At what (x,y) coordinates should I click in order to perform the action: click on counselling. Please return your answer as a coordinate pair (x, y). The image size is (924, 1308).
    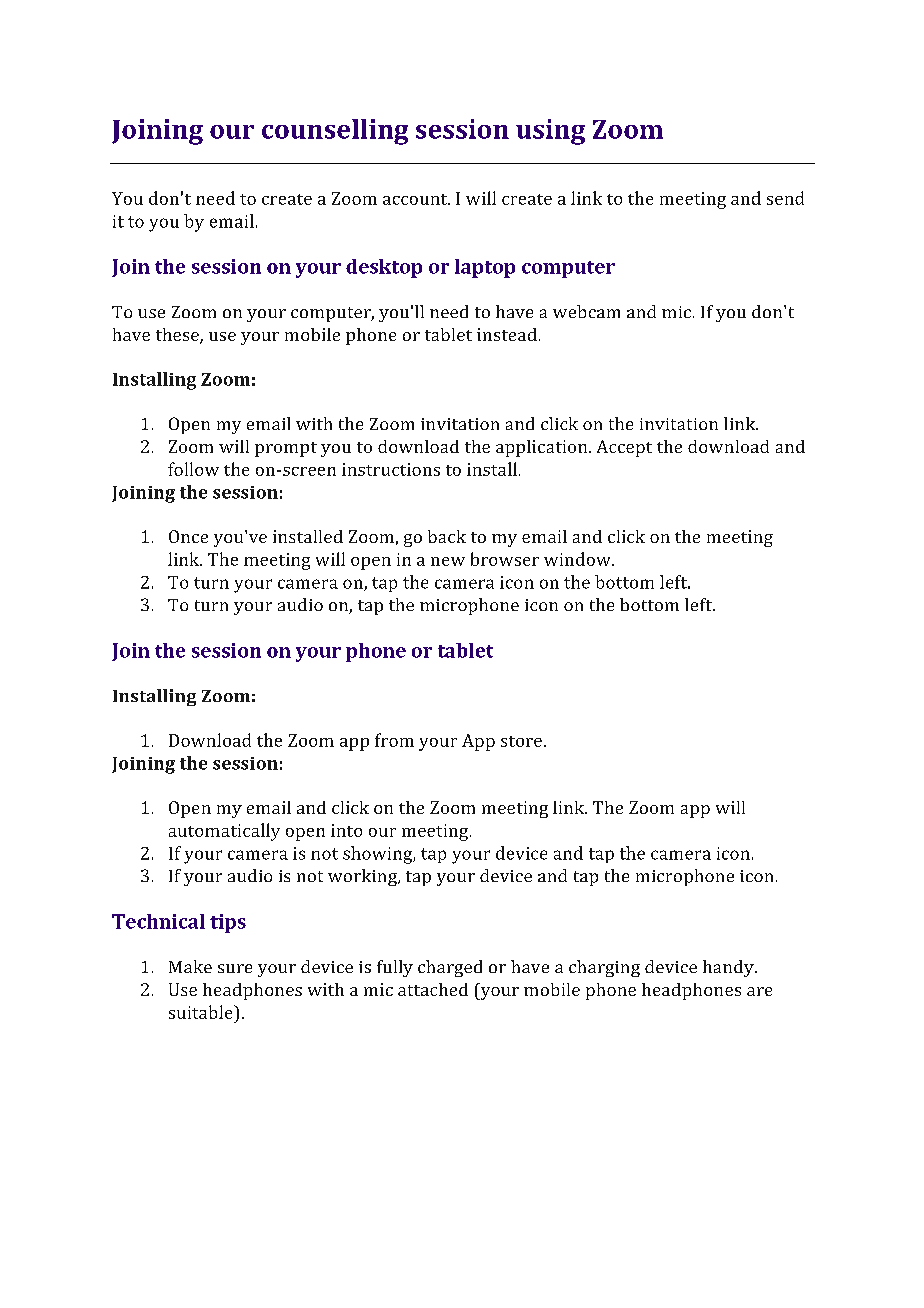
    Looking at the image, I should click on (335, 132).
